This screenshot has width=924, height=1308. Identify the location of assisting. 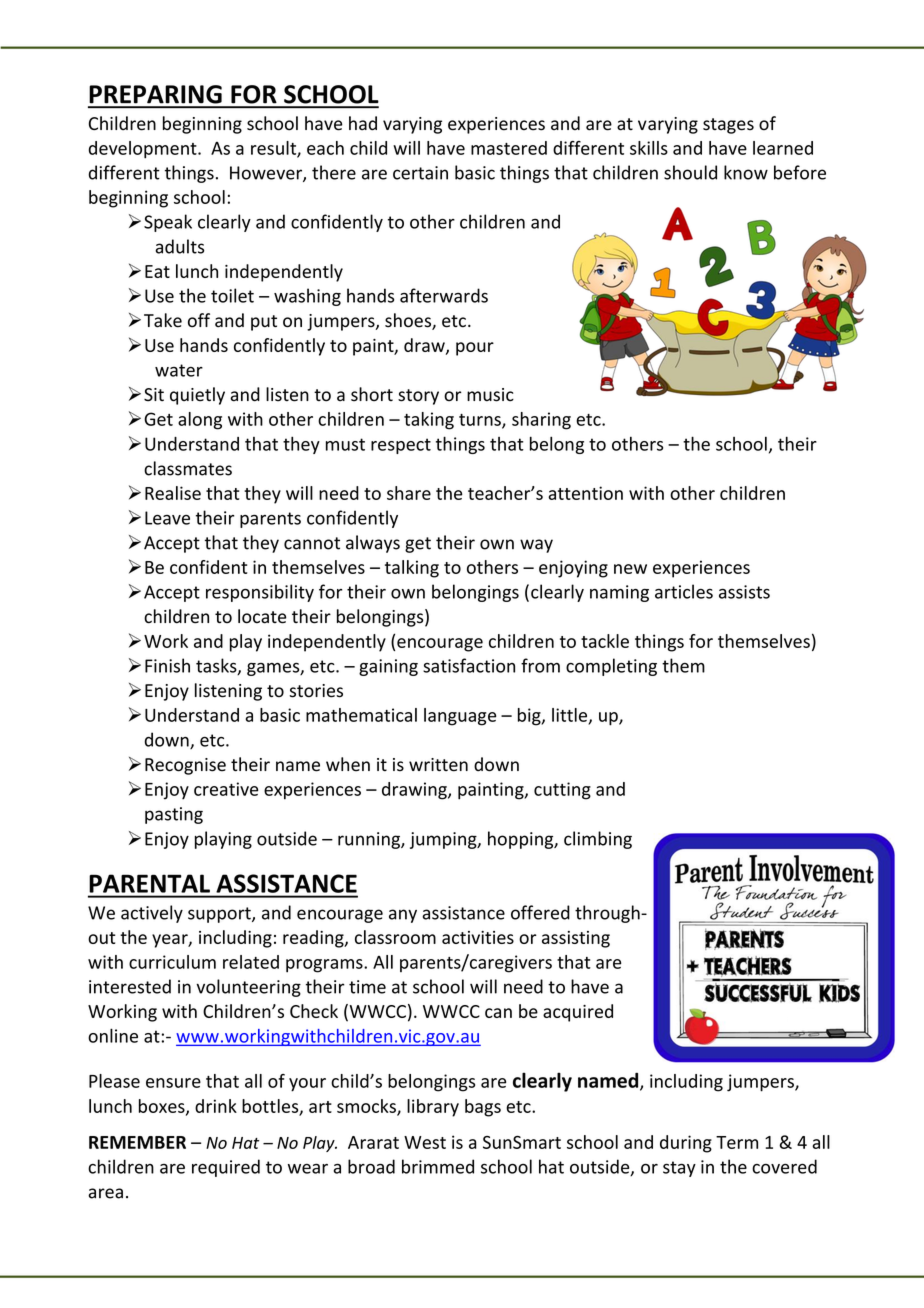
(576, 939).
